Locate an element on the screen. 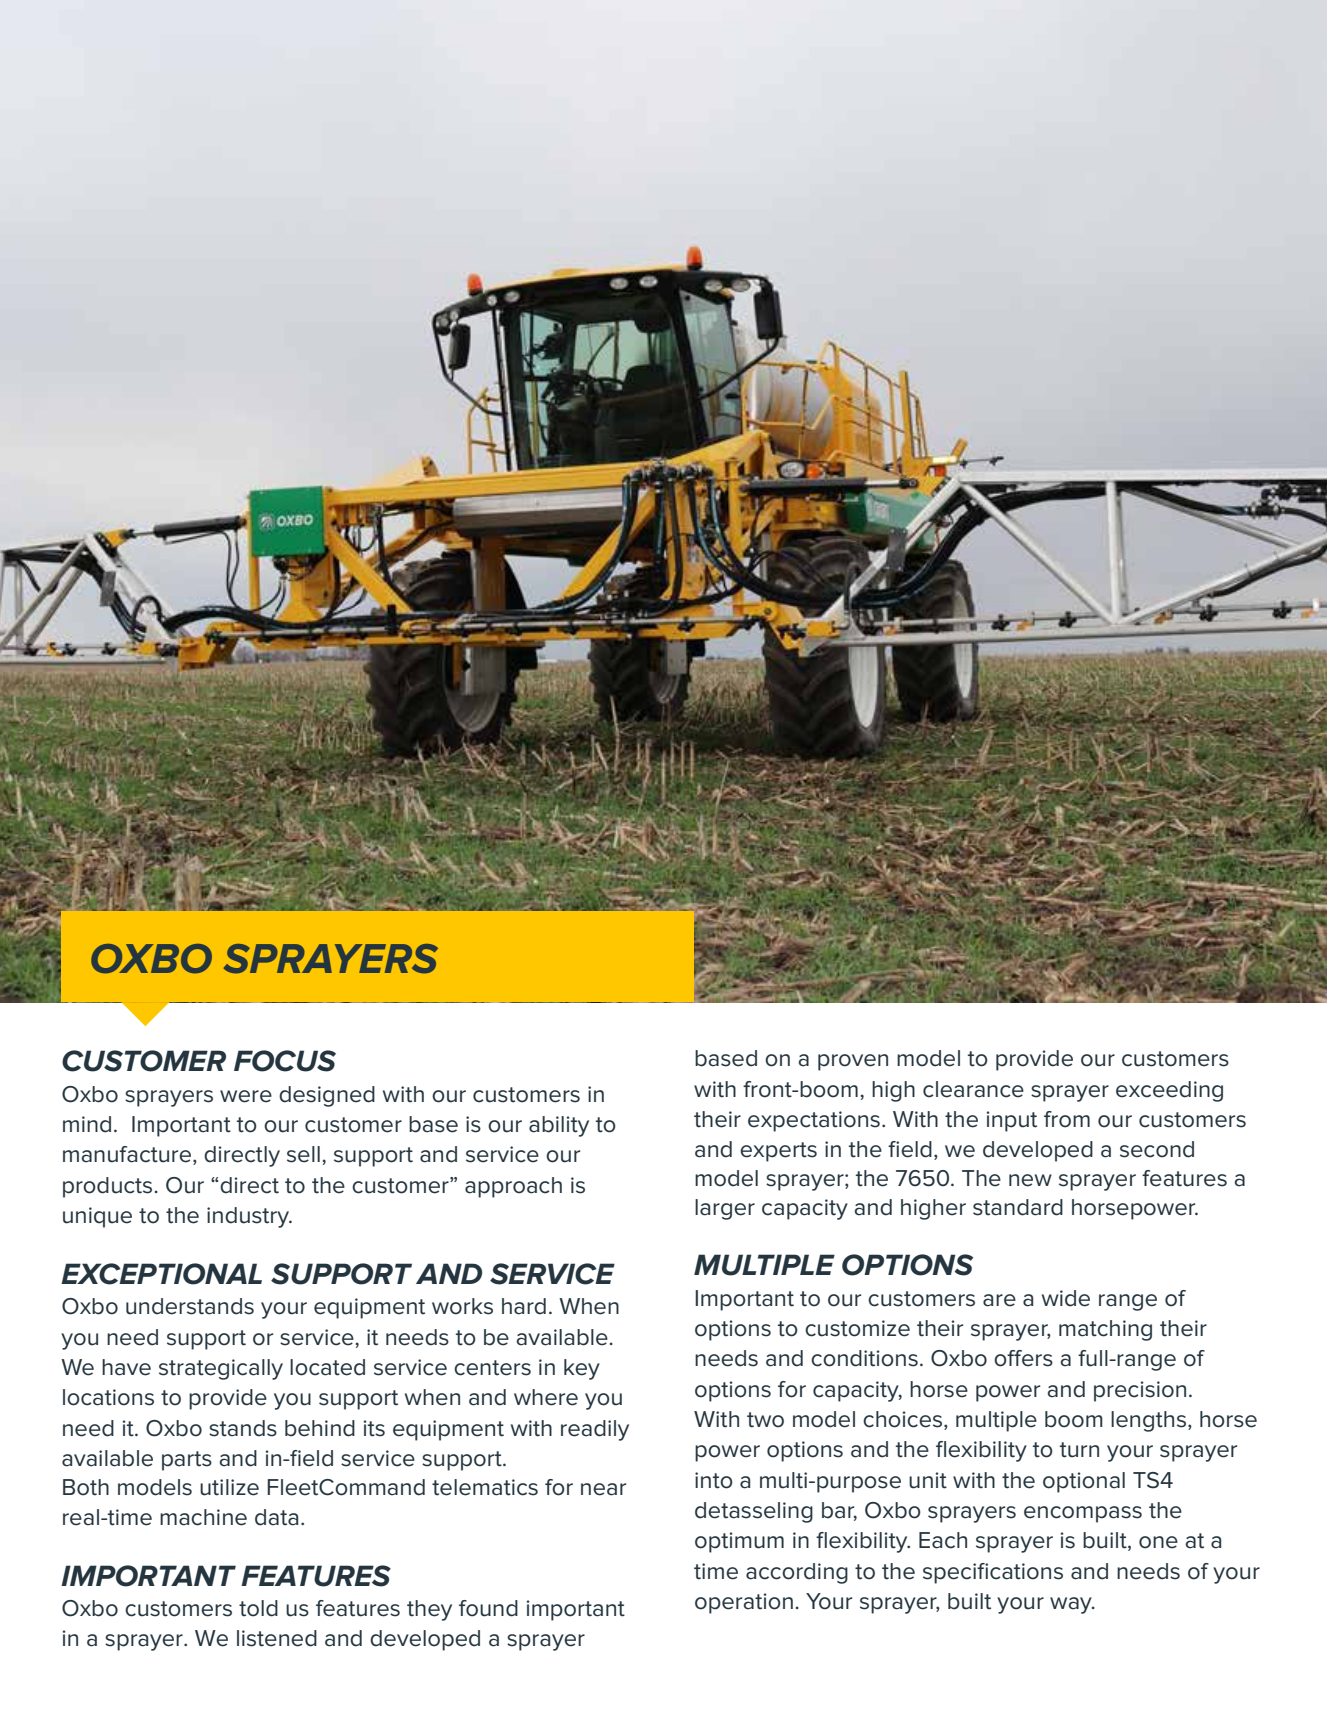 The height and width of the screenshot is (1717, 1327). ability is located at coordinates (559, 1126).
